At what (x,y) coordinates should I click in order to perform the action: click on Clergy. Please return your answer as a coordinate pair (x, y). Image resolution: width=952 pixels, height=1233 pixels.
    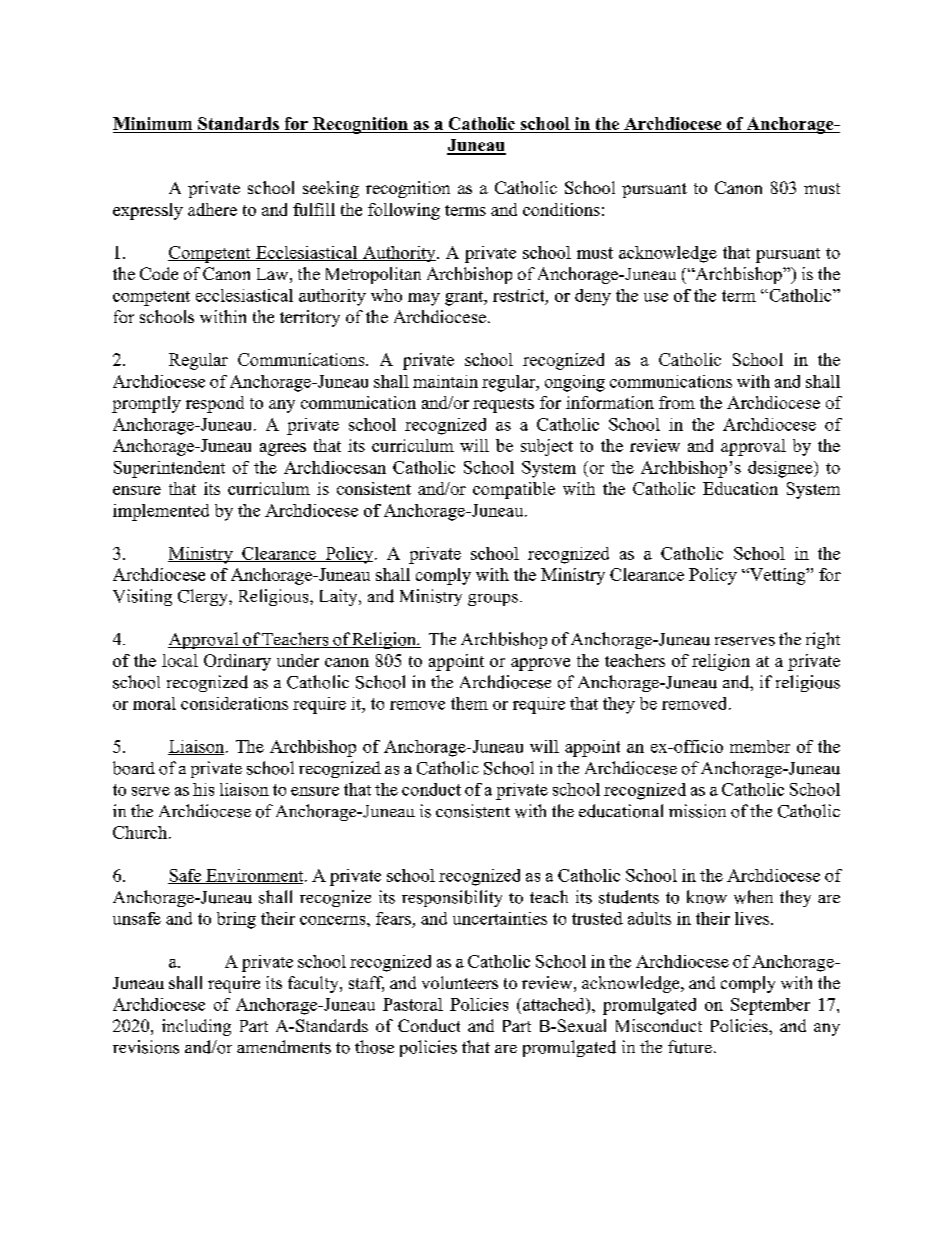
    Looking at the image, I should click on (204, 597).
